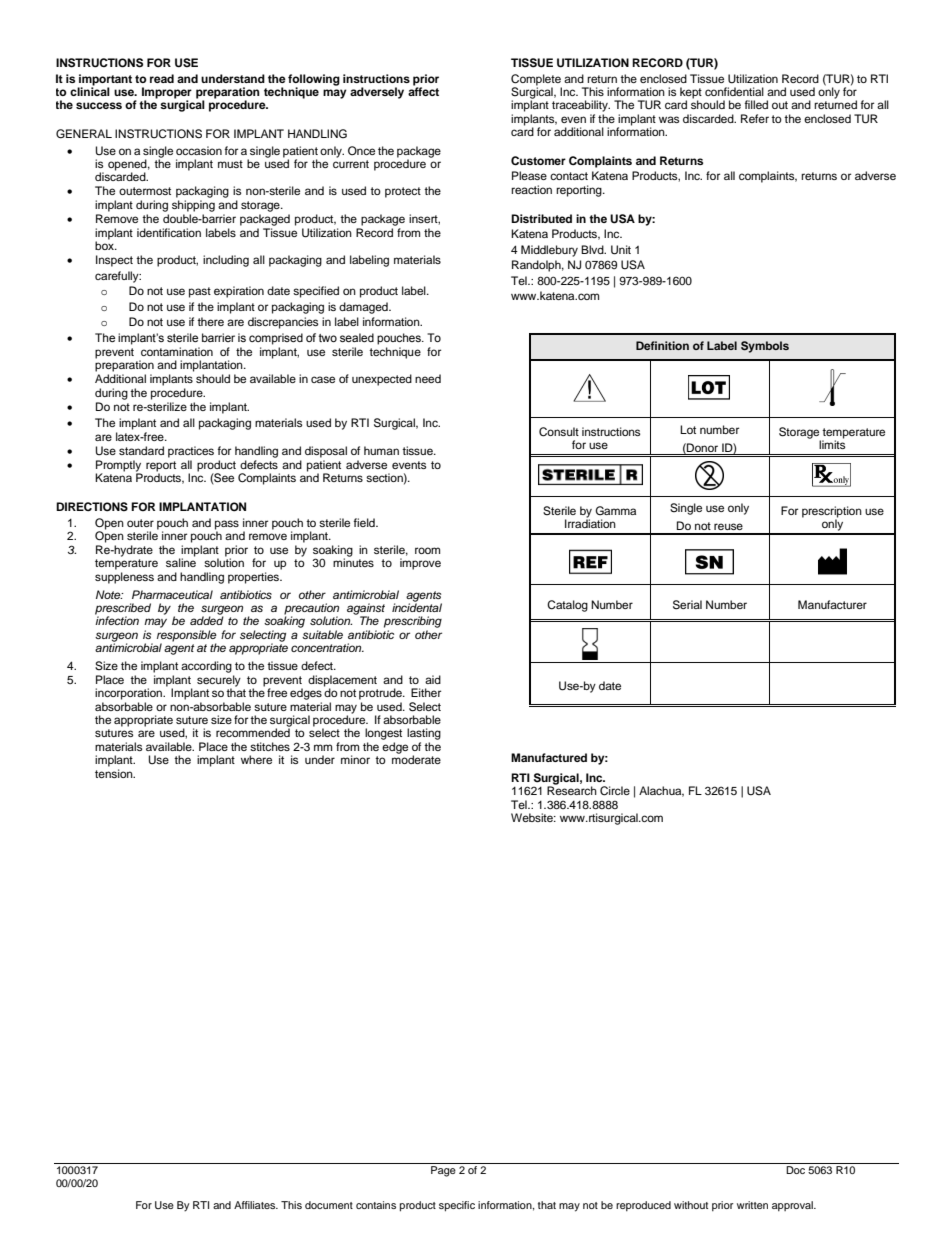  What do you see at coordinates (443, 1171) in the page?
I see `Page` at bounding box center [443, 1171].
